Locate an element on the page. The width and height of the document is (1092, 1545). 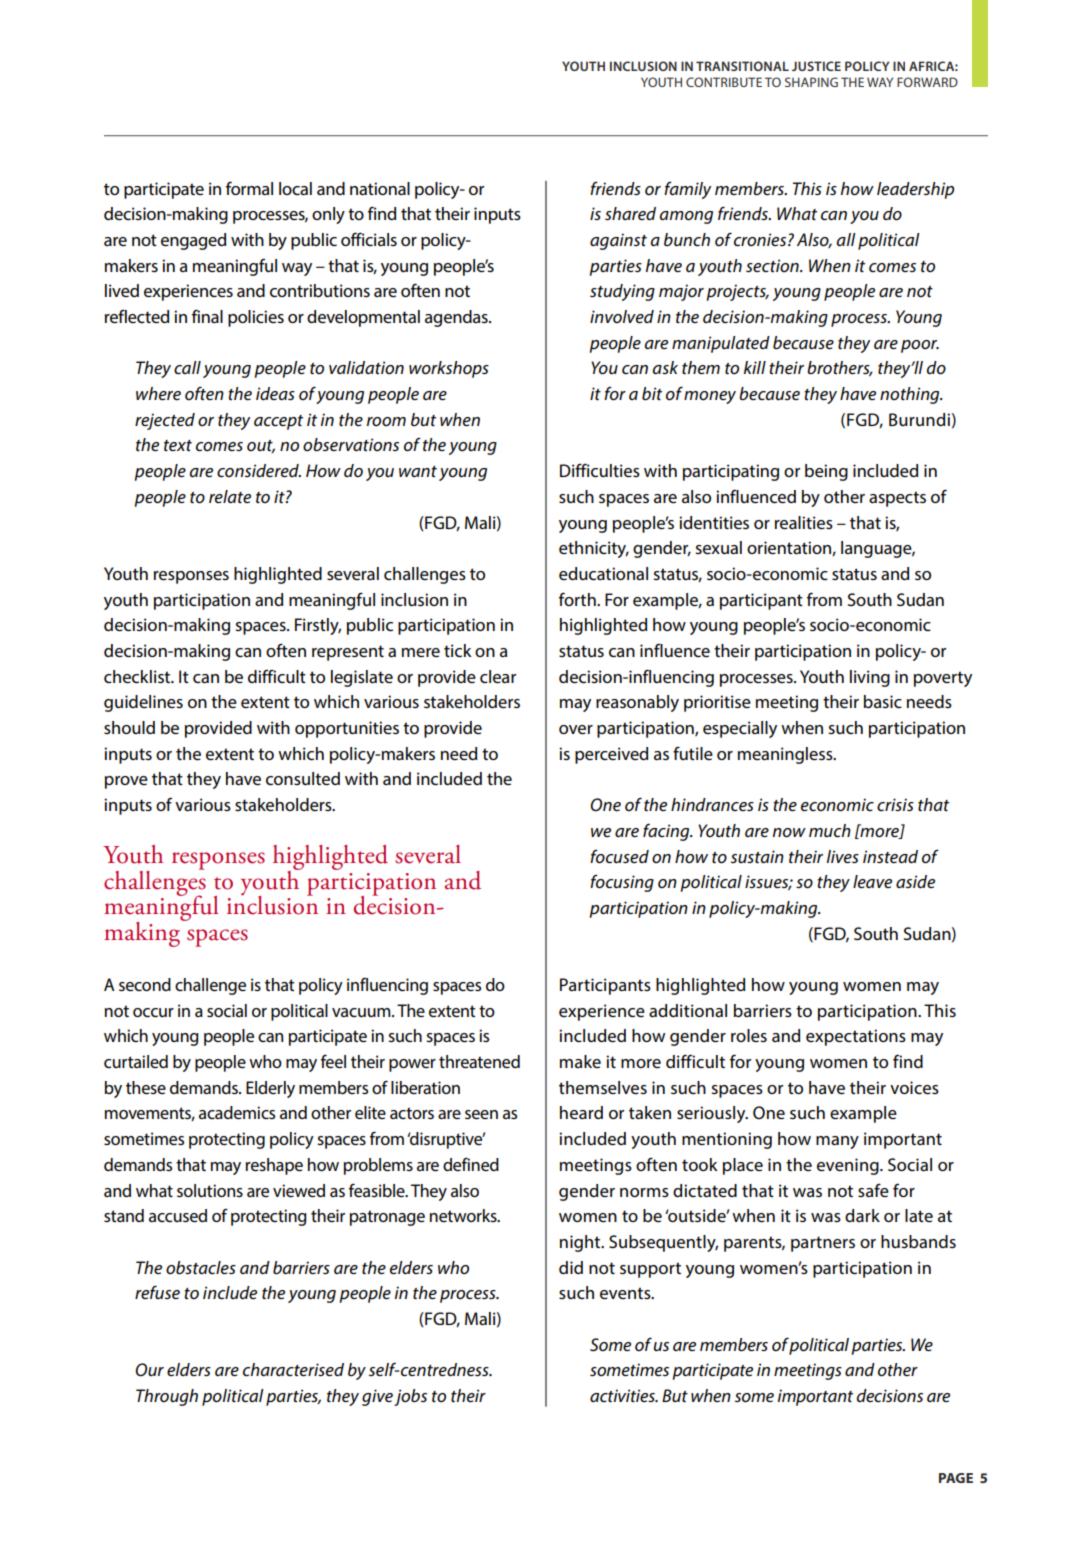
Through is located at coordinates (167, 1397).
